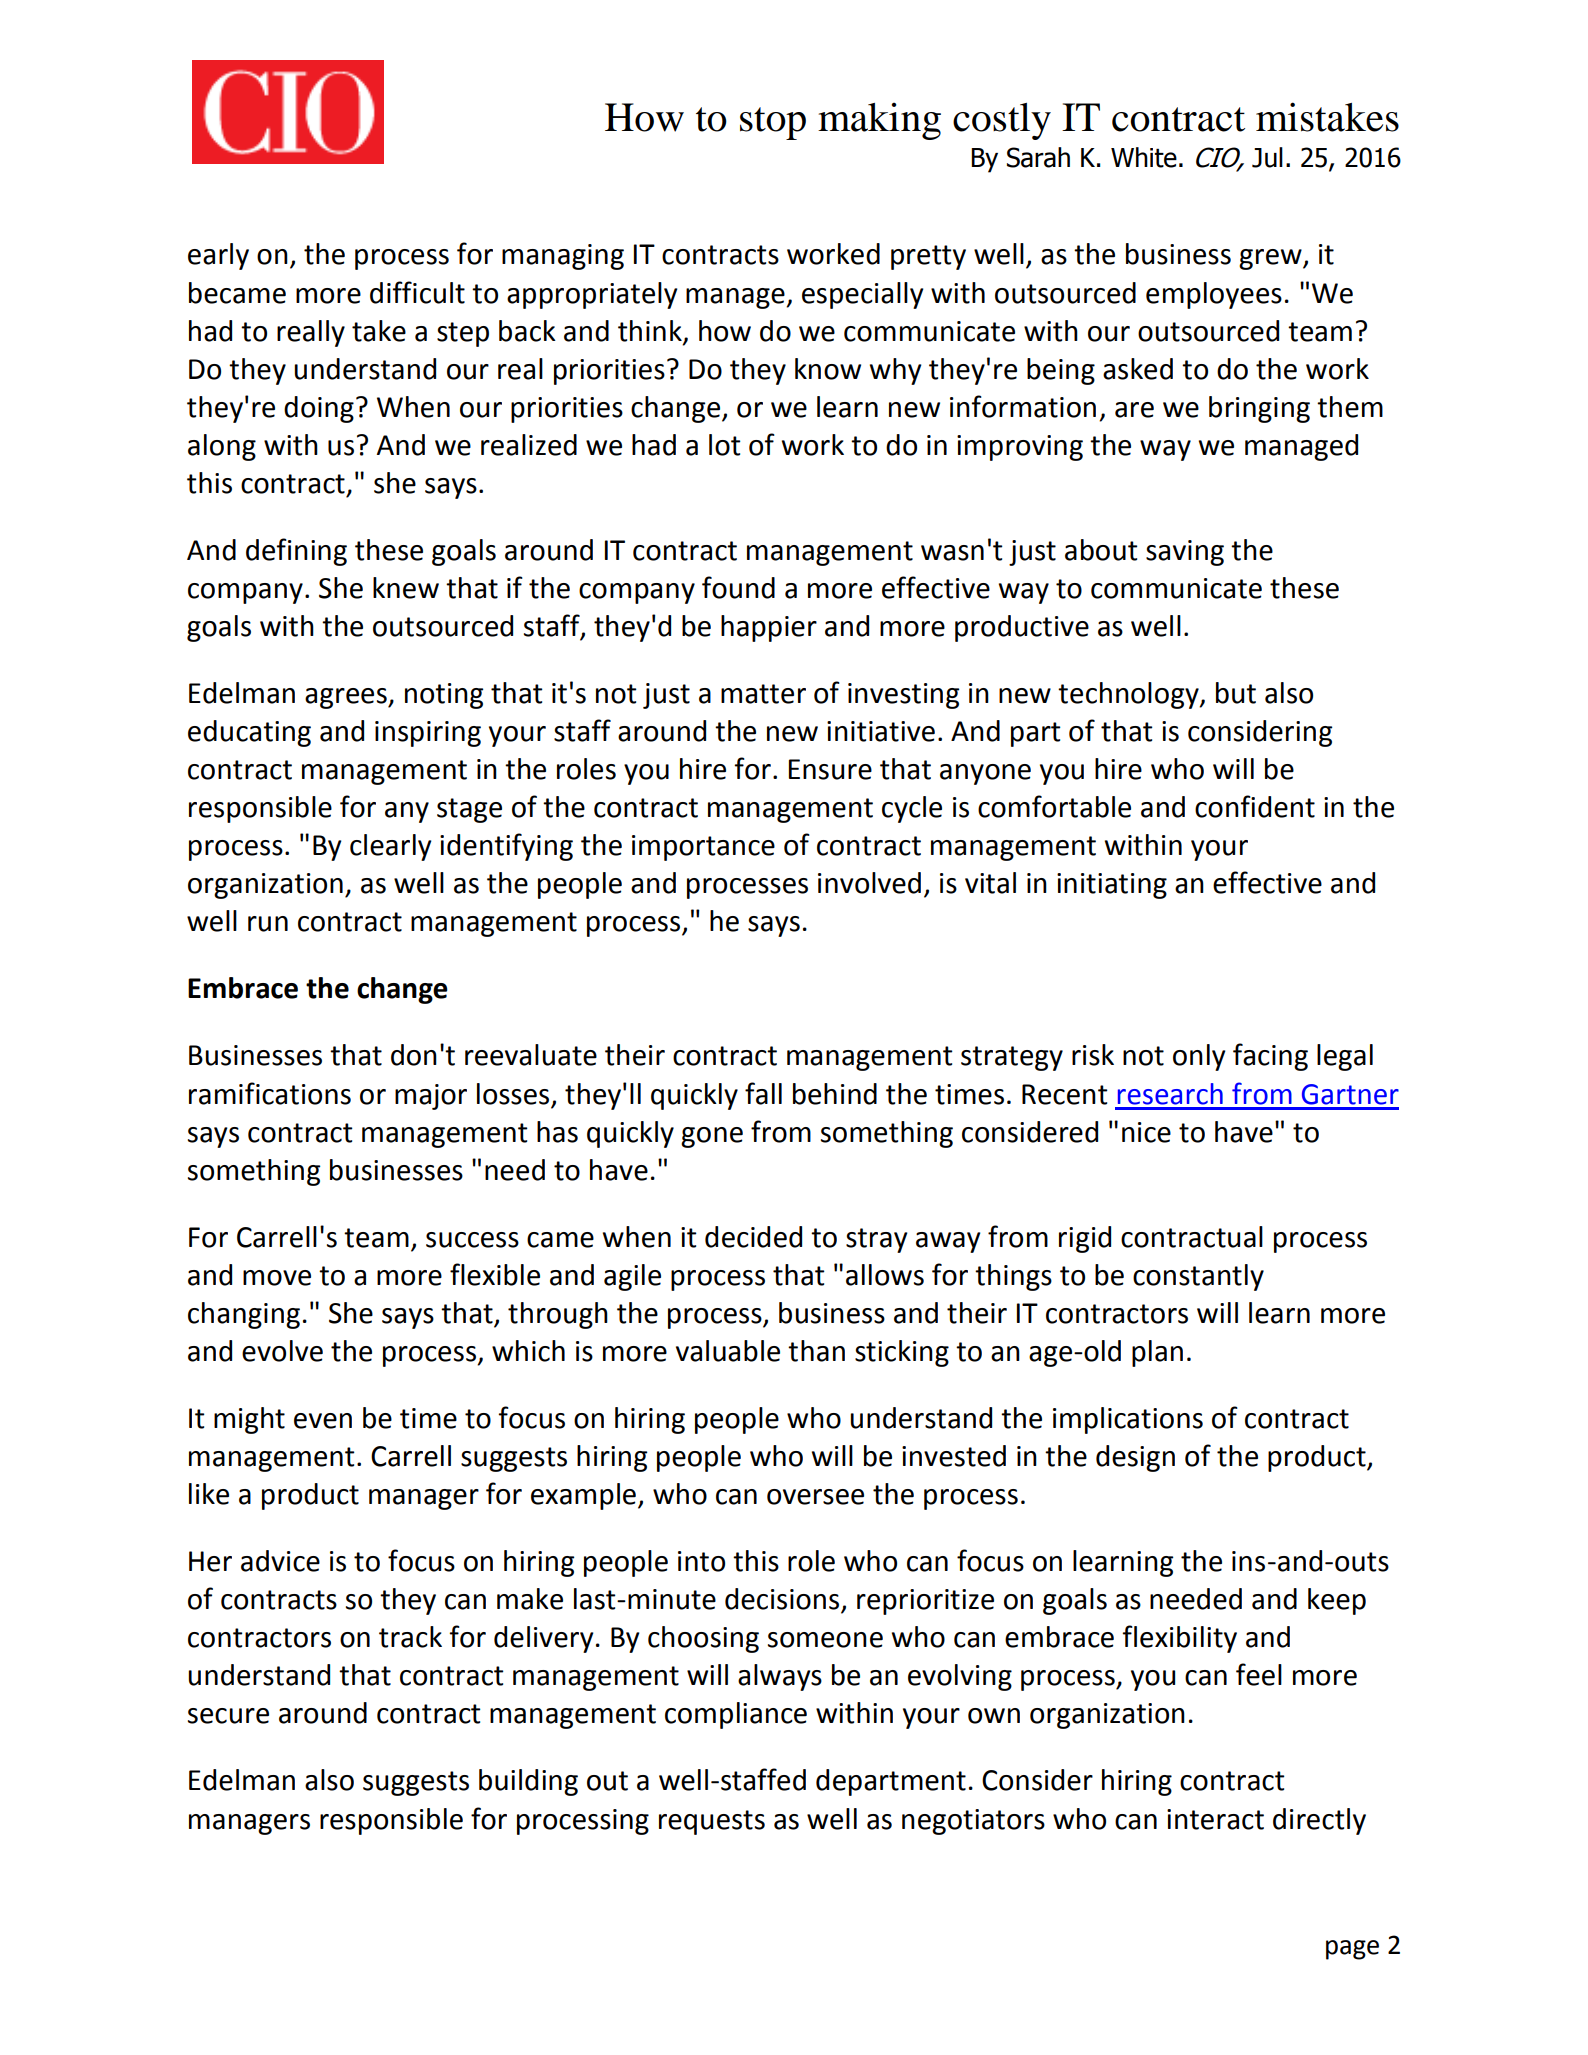  Describe the element at coordinates (1199, 1057) in the screenshot. I see `only` at that location.
